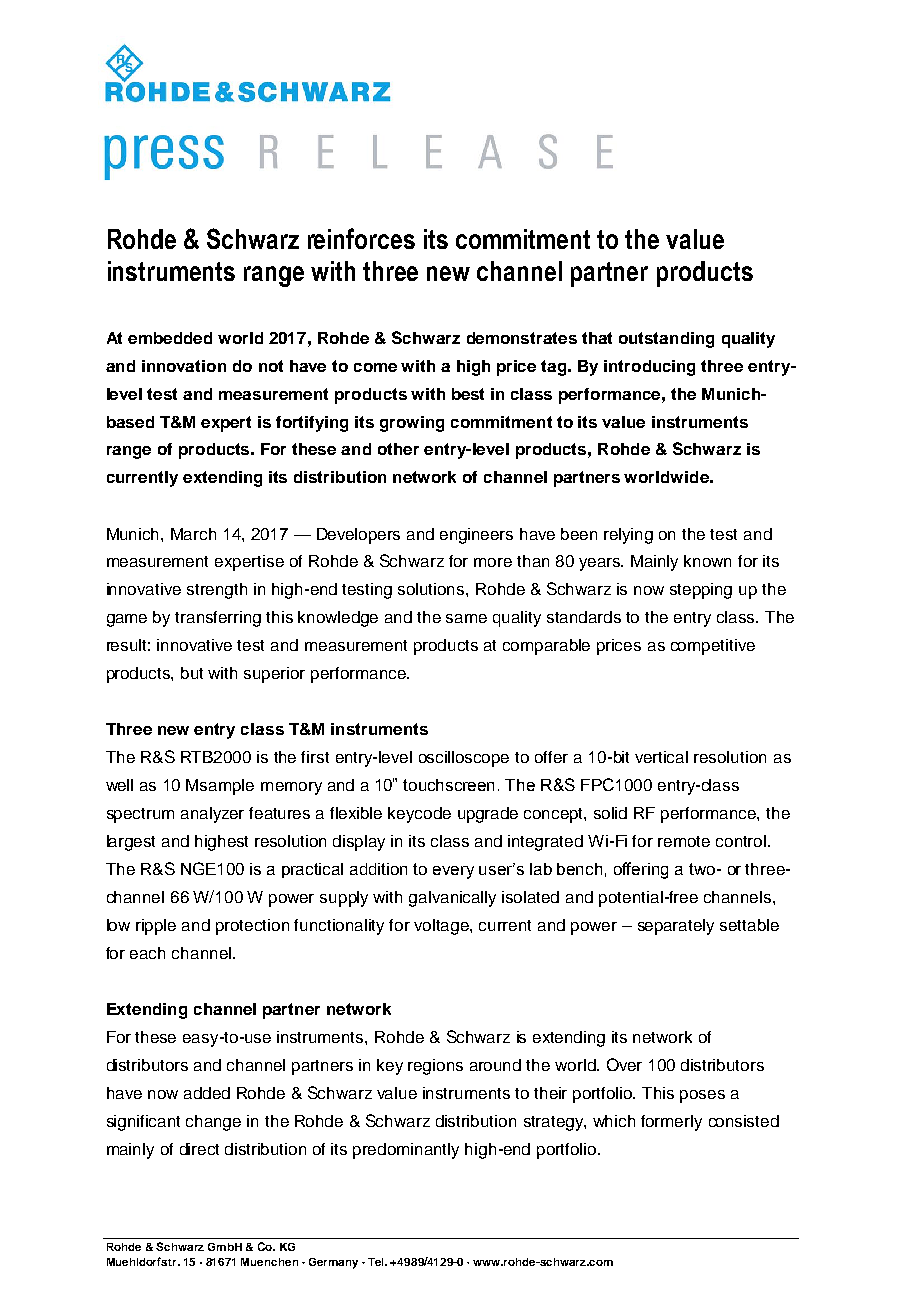 This screenshot has width=924, height=1308. Describe the element at coordinates (671, 1123) in the screenshot. I see `formerly` at that location.
